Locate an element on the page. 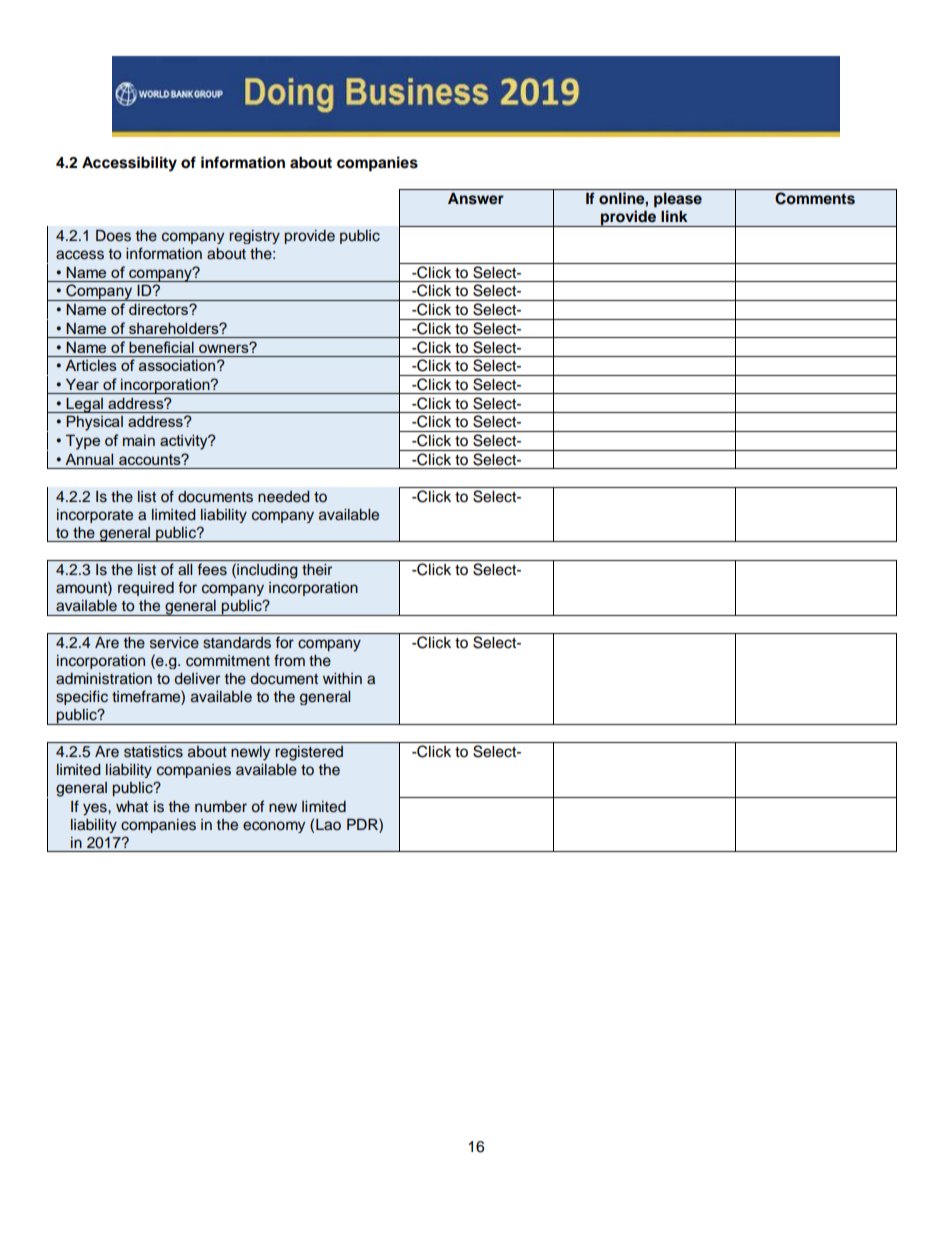 This image has height=1233, width=952. Answer is located at coordinates (476, 199).
